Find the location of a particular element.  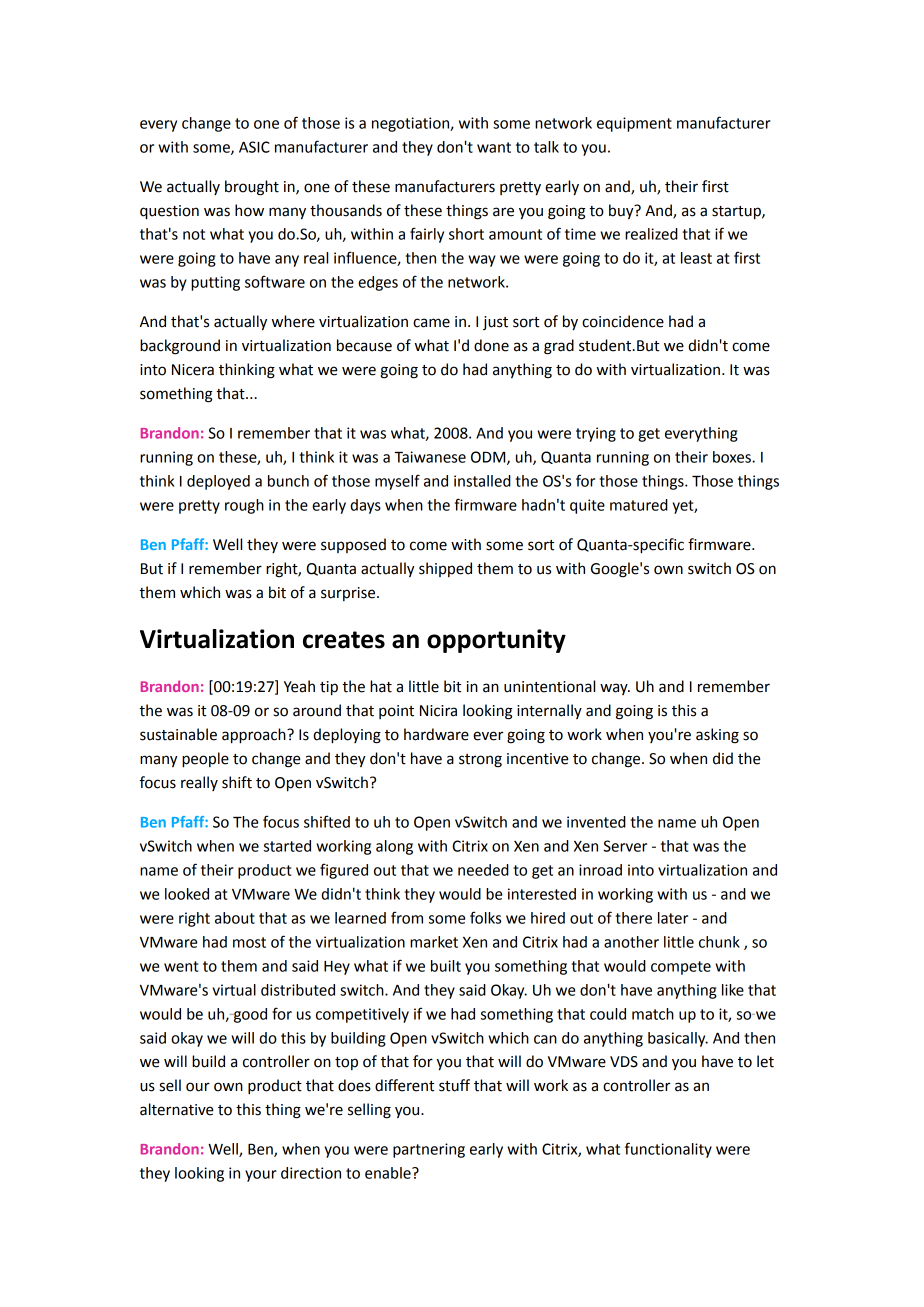

your is located at coordinates (261, 1176).
